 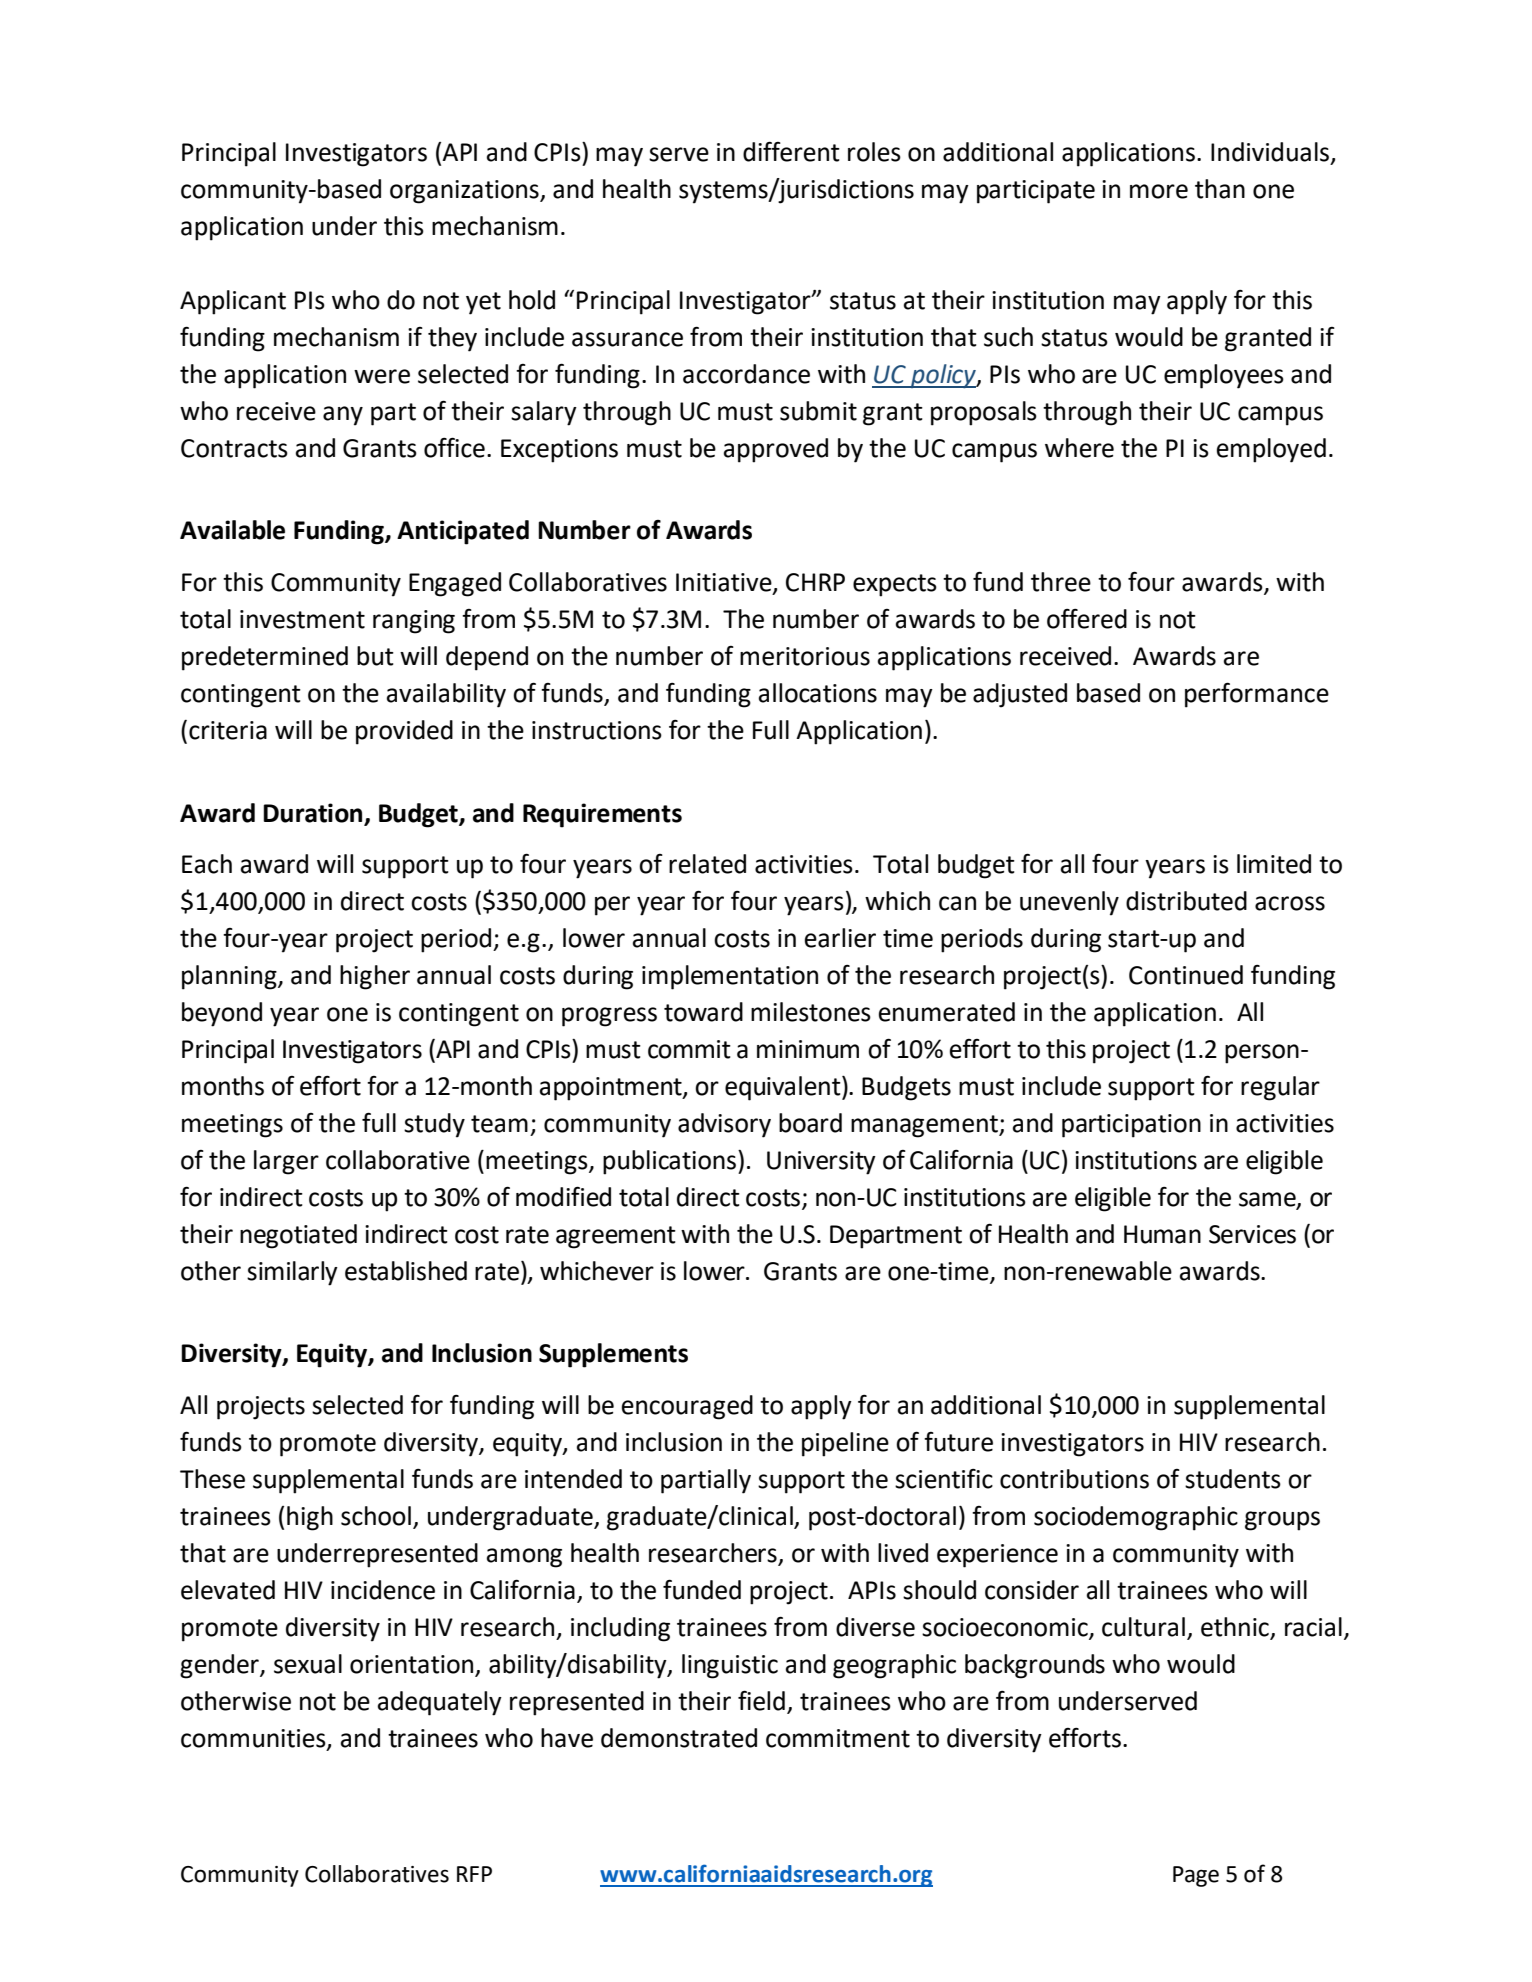 I want to click on communities, so click(x=254, y=1739).
